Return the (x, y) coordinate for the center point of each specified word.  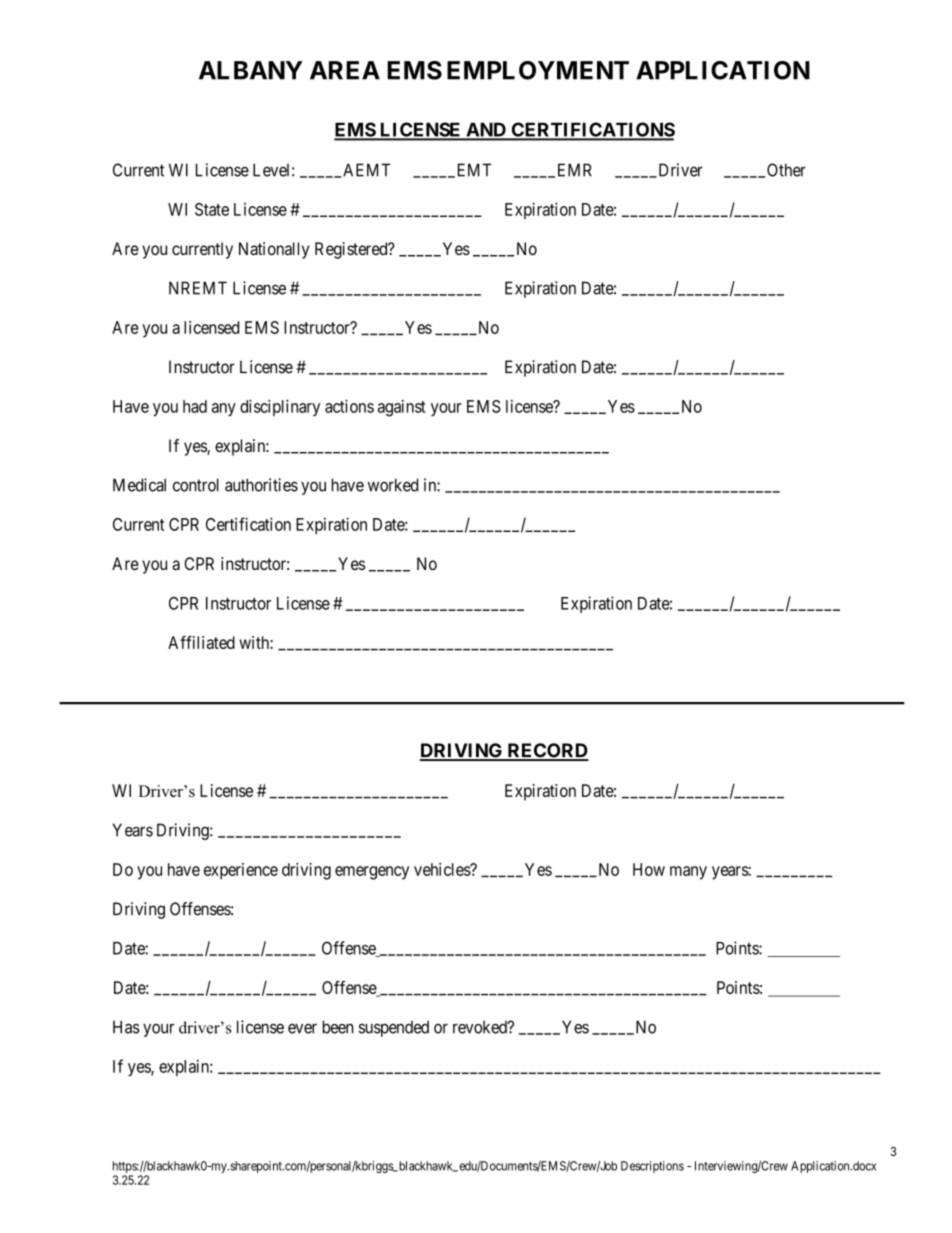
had (195, 406)
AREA (345, 70)
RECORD (547, 751)
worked (393, 485)
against (402, 408)
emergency (372, 873)
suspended (394, 1028)
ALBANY (251, 70)
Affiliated (201, 642)
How (649, 869)
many (688, 873)
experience (241, 871)
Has (126, 1027)
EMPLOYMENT (538, 70)
